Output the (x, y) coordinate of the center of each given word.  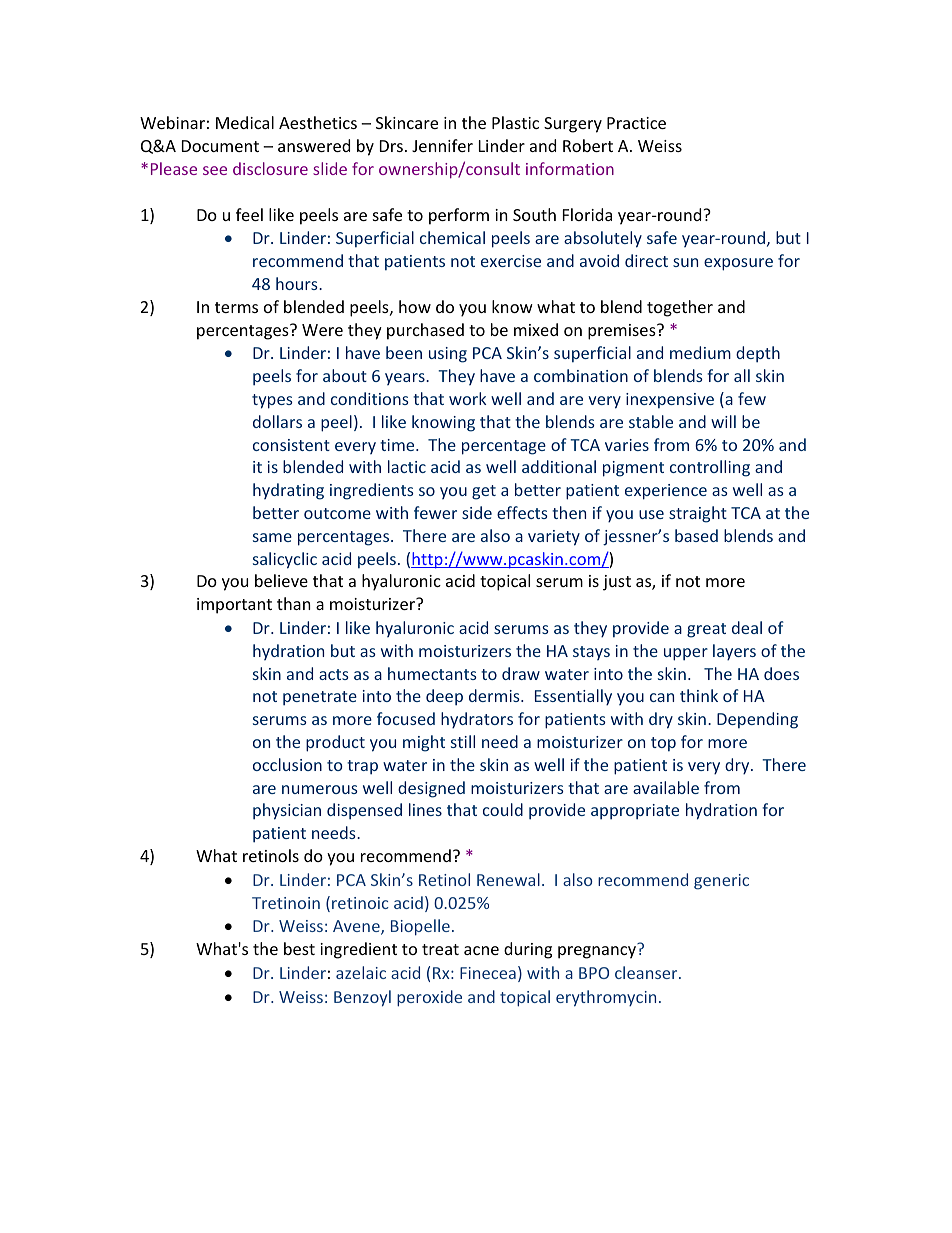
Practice (636, 123)
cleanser (647, 972)
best (299, 948)
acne (481, 950)
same (272, 537)
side (477, 512)
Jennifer (442, 145)
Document (220, 146)
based (696, 535)
